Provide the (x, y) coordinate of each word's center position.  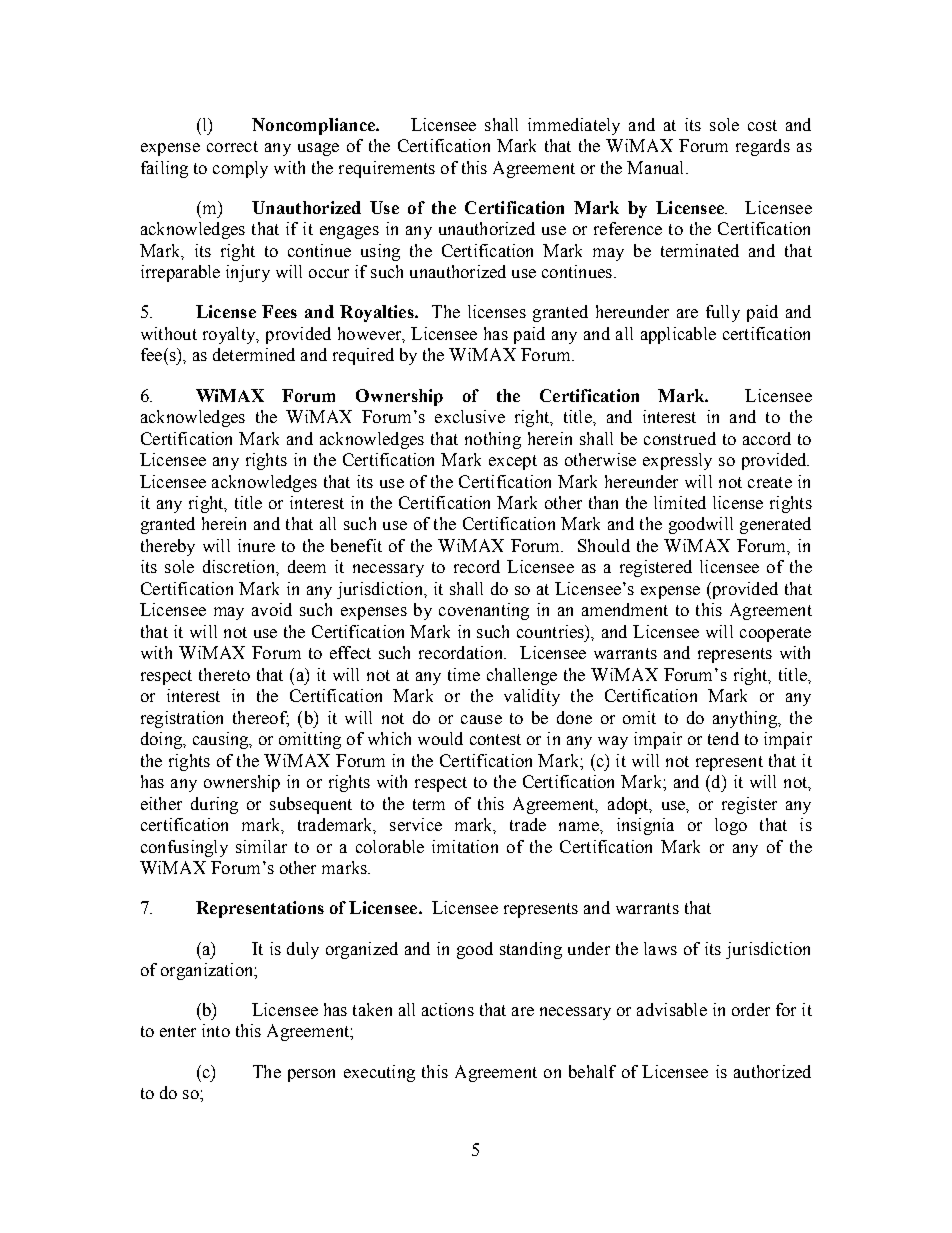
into (216, 1030)
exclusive (470, 416)
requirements (387, 169)
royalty (230, 335)
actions (448, 1009)
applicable (678, 335)
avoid (272, 609)
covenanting (484, 611)
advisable (672, 1009)
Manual (657, 167)
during (214, 805)
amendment (625, 609)
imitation (465, 846)
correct (232, 146)
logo (731, 826)
